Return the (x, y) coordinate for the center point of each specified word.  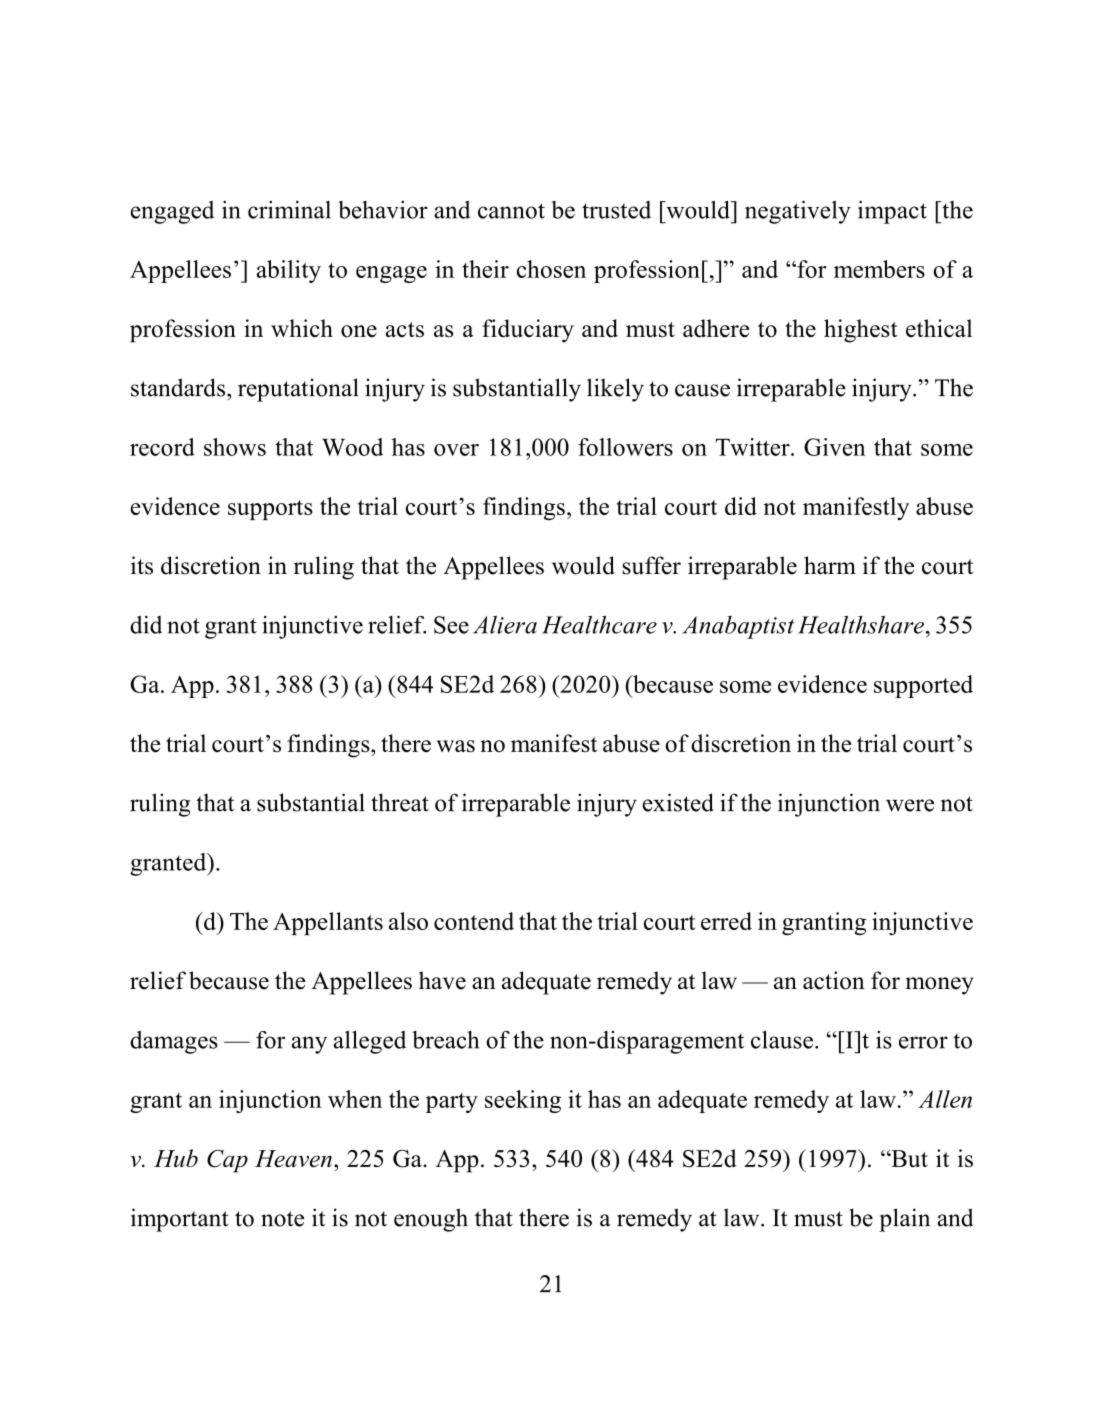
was (455, 746)
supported (923, 686)
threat (400, 802)
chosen (551, 269)
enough (431, 1220)
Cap (227, 1161)
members (879, 269)
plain (904, 1220)
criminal (289, 210)
